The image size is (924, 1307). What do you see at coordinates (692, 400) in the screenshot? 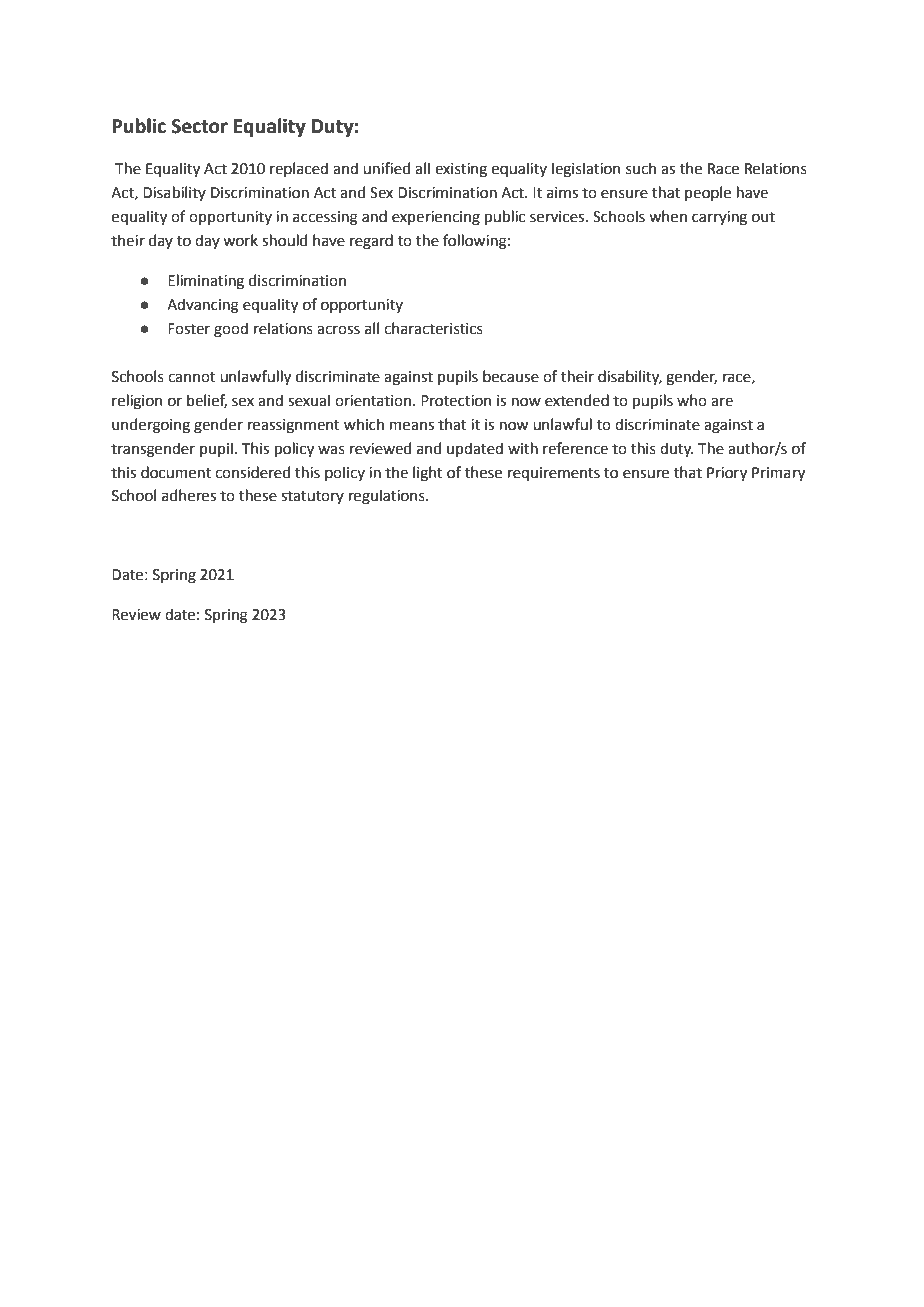
I see `who` at bounding box center [692, 400].
